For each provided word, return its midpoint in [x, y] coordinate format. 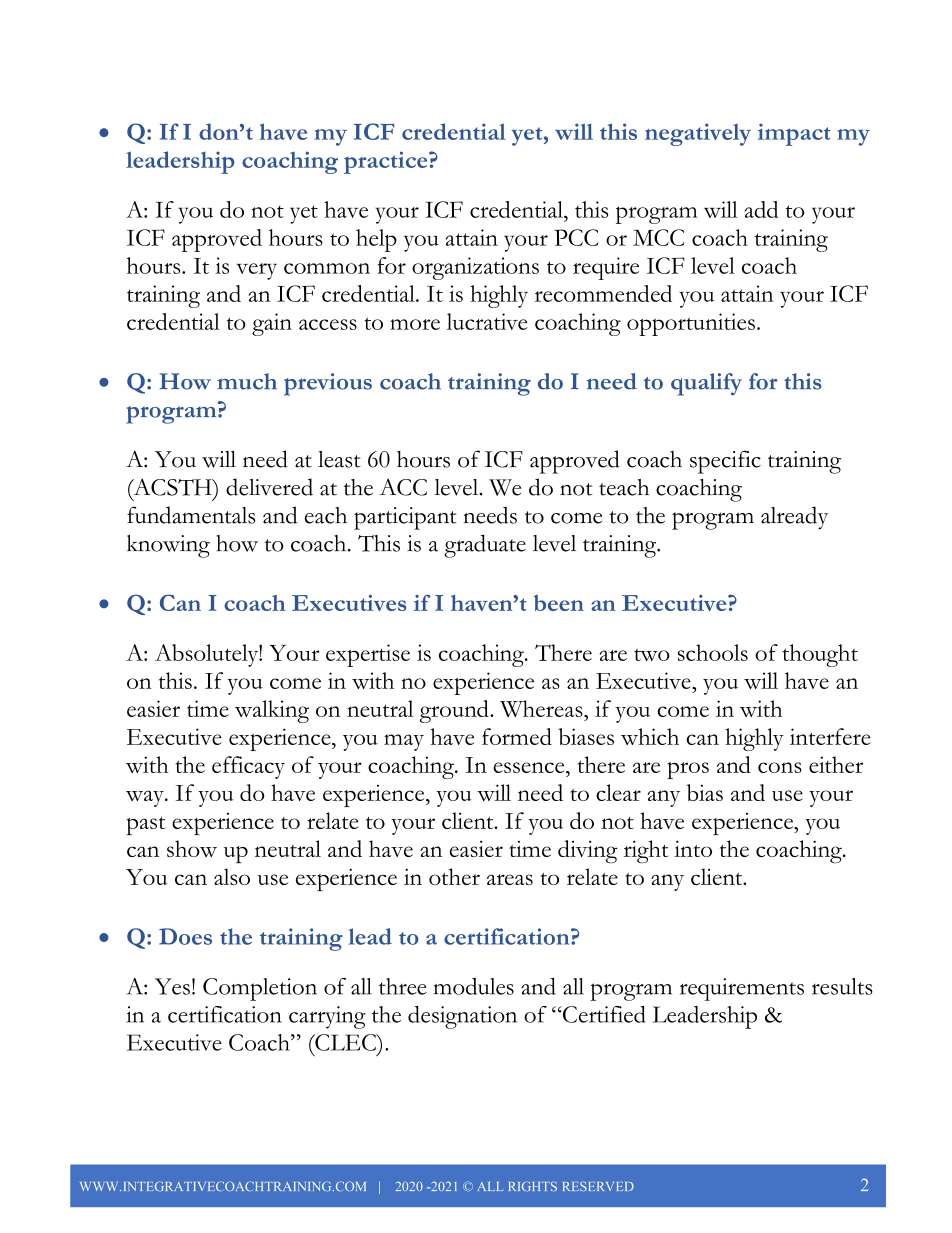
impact [794, 134]
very [256, 271]
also [232, 876]
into [693, 849]
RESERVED [598, 1186]
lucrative [487, 321]
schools [713, 652]
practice [387, 162]
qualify [706, 384]
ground [455, 711]
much [247, 381]
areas [510, 879]
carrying [327, 1017]
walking [272, 711]
